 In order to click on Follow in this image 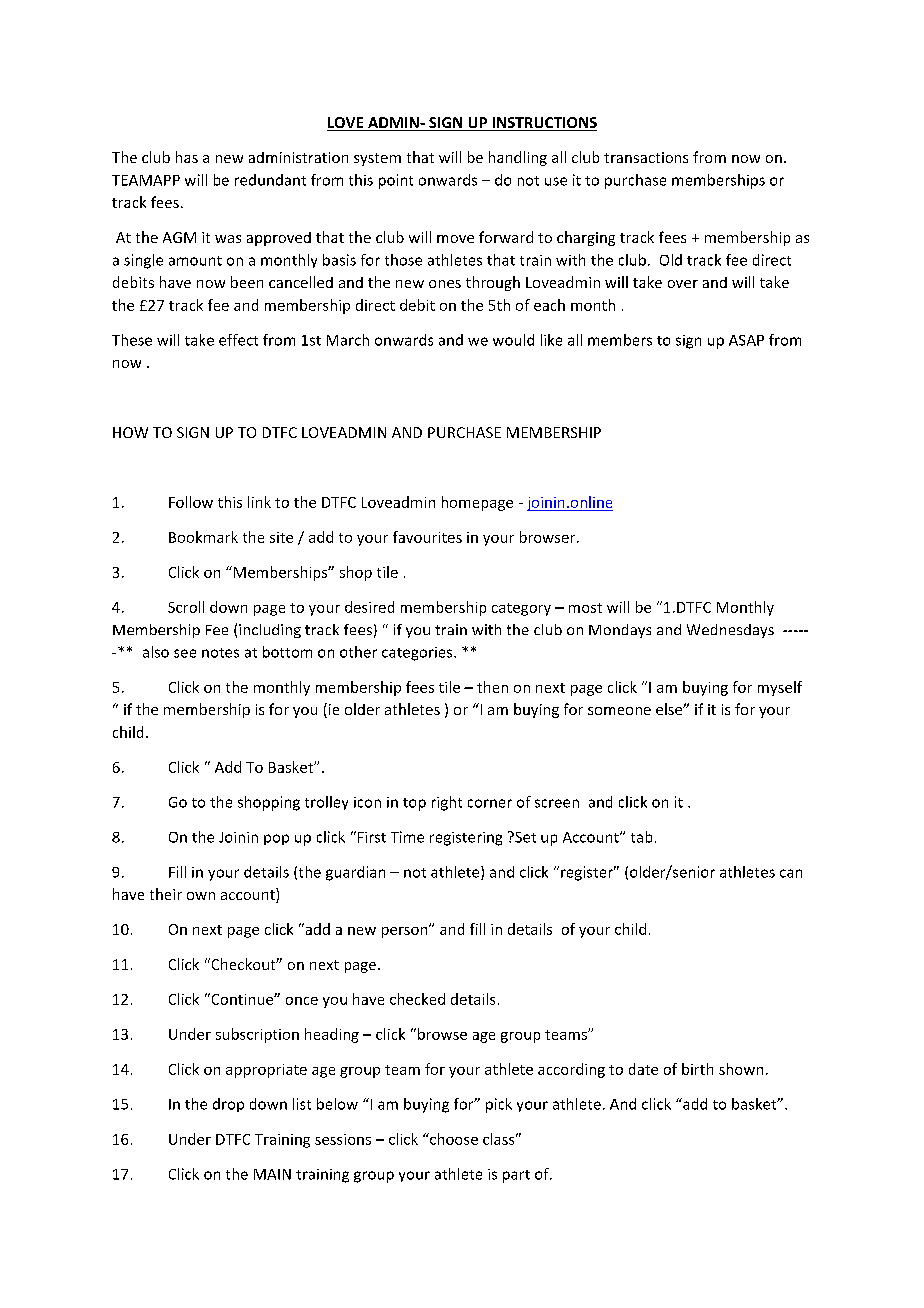, I will do `click(191, 502)`.
